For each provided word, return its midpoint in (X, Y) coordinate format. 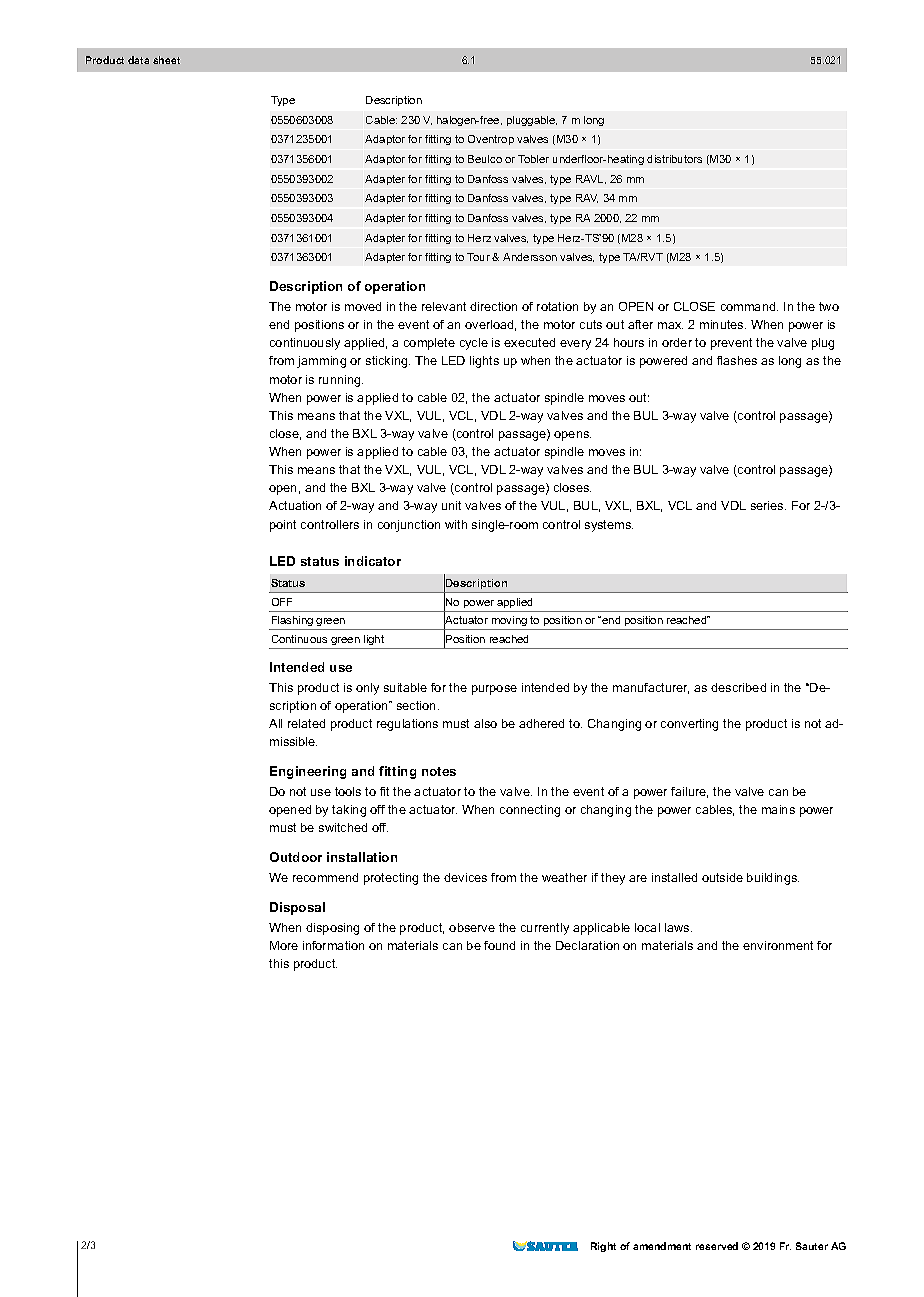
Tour (478, 257)
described (738, 687)
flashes (737, 360)
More (284, 945)
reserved (717, 1246)
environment (778, 945)
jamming (321, 362)
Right (603, 1247)
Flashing (292, 623)
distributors (674, 159)
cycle (474, 344)
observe (472, 927)
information (333, 945)
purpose (494, 690)
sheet (166, 60)
